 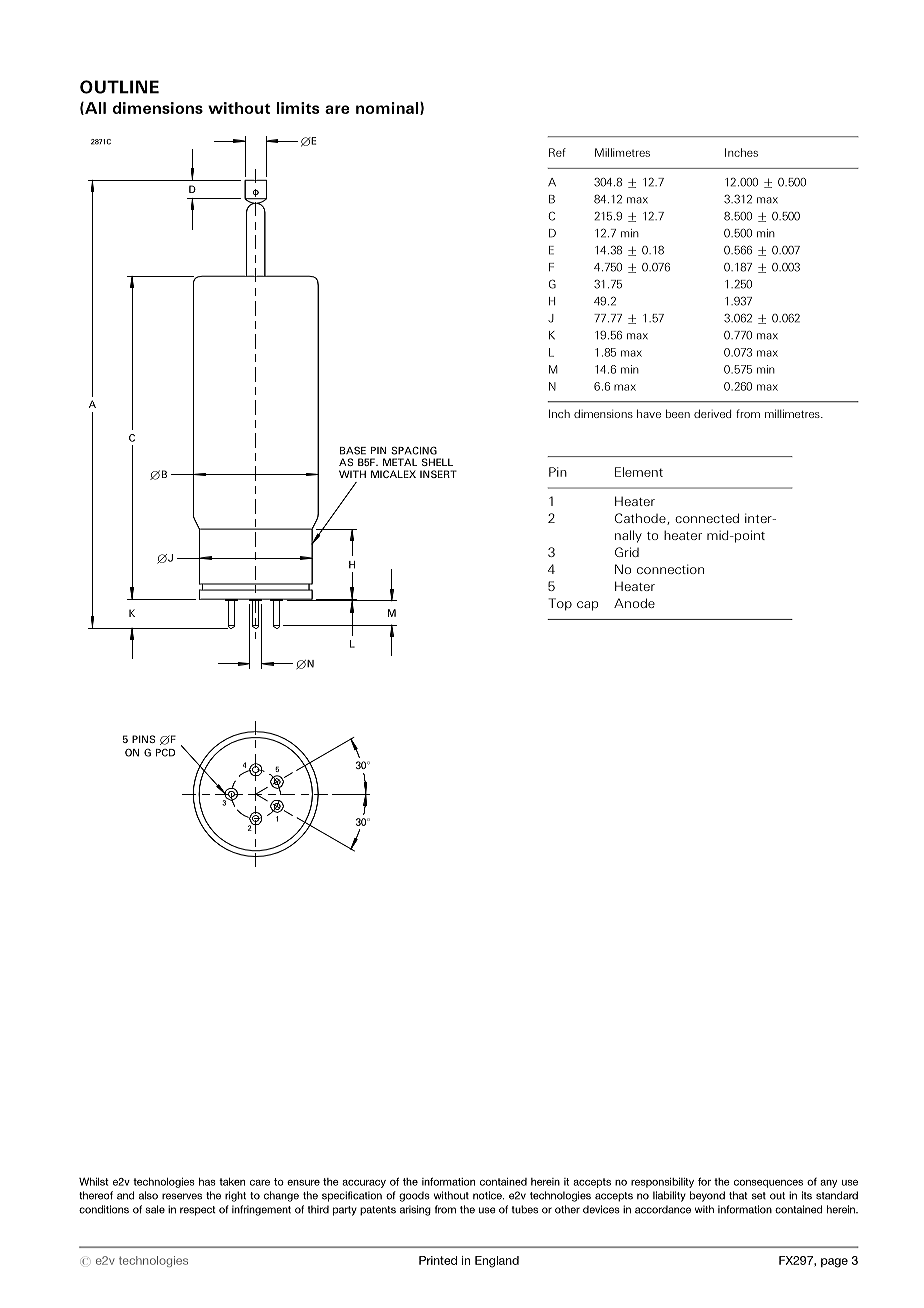 I want to click on Anode, so click(x=634, y=603).
